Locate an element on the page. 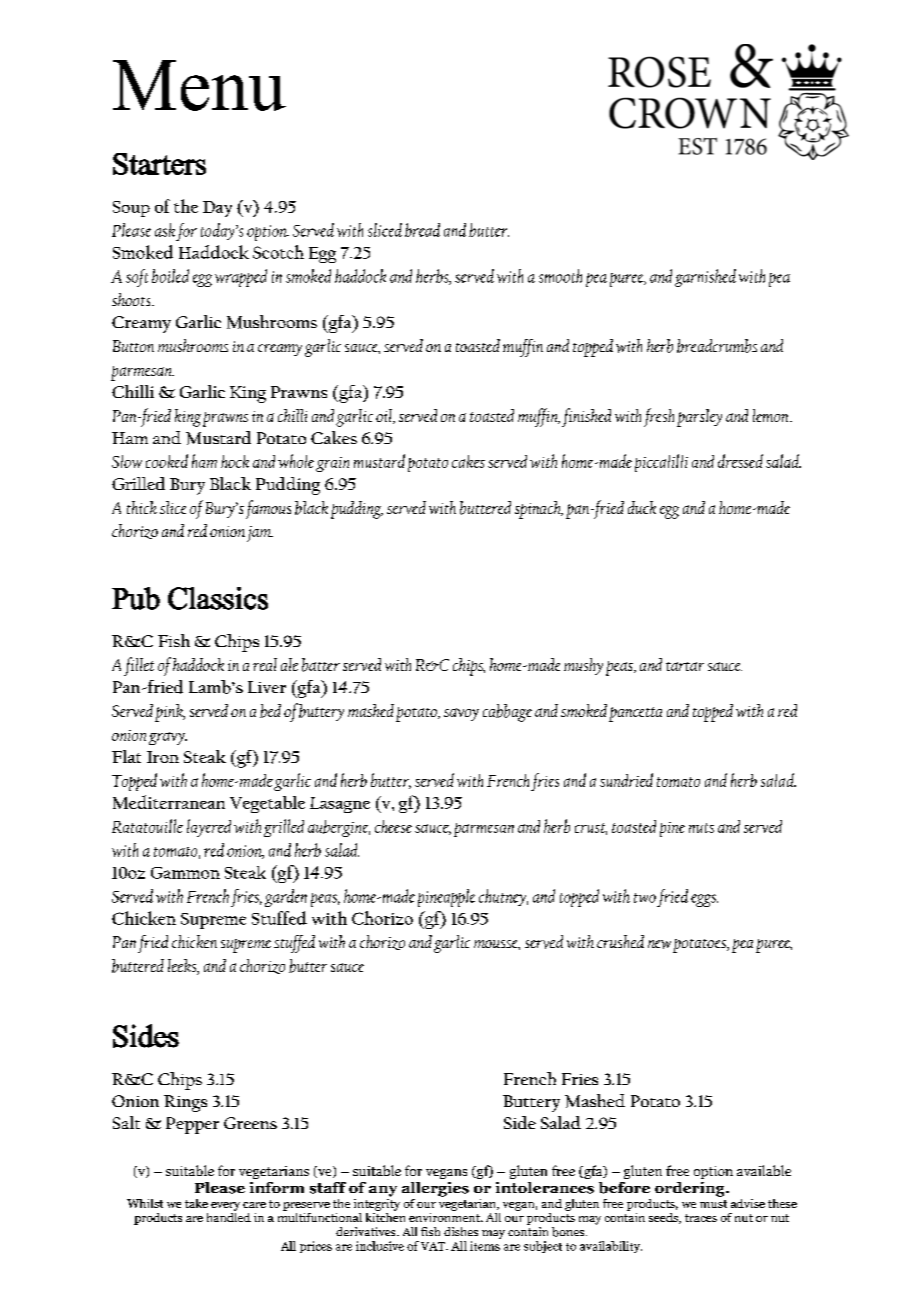 The width and height of the image is (924, 1308). tartar is located at coordinates (685, 666).
